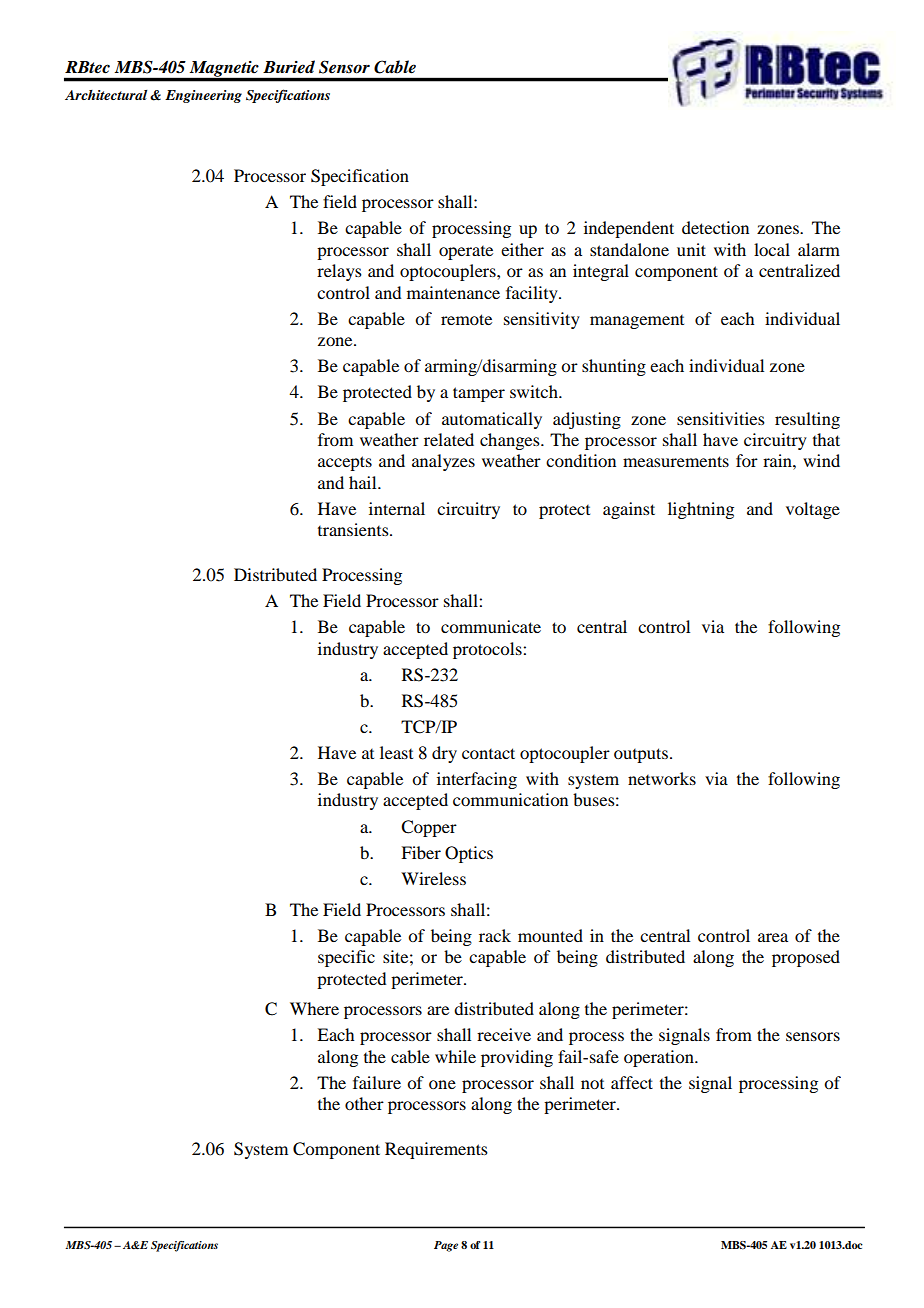  What do you see at coordinates (314, 1008) in the screenshot?
I see `Where` at bounding box center [314, 1008].
